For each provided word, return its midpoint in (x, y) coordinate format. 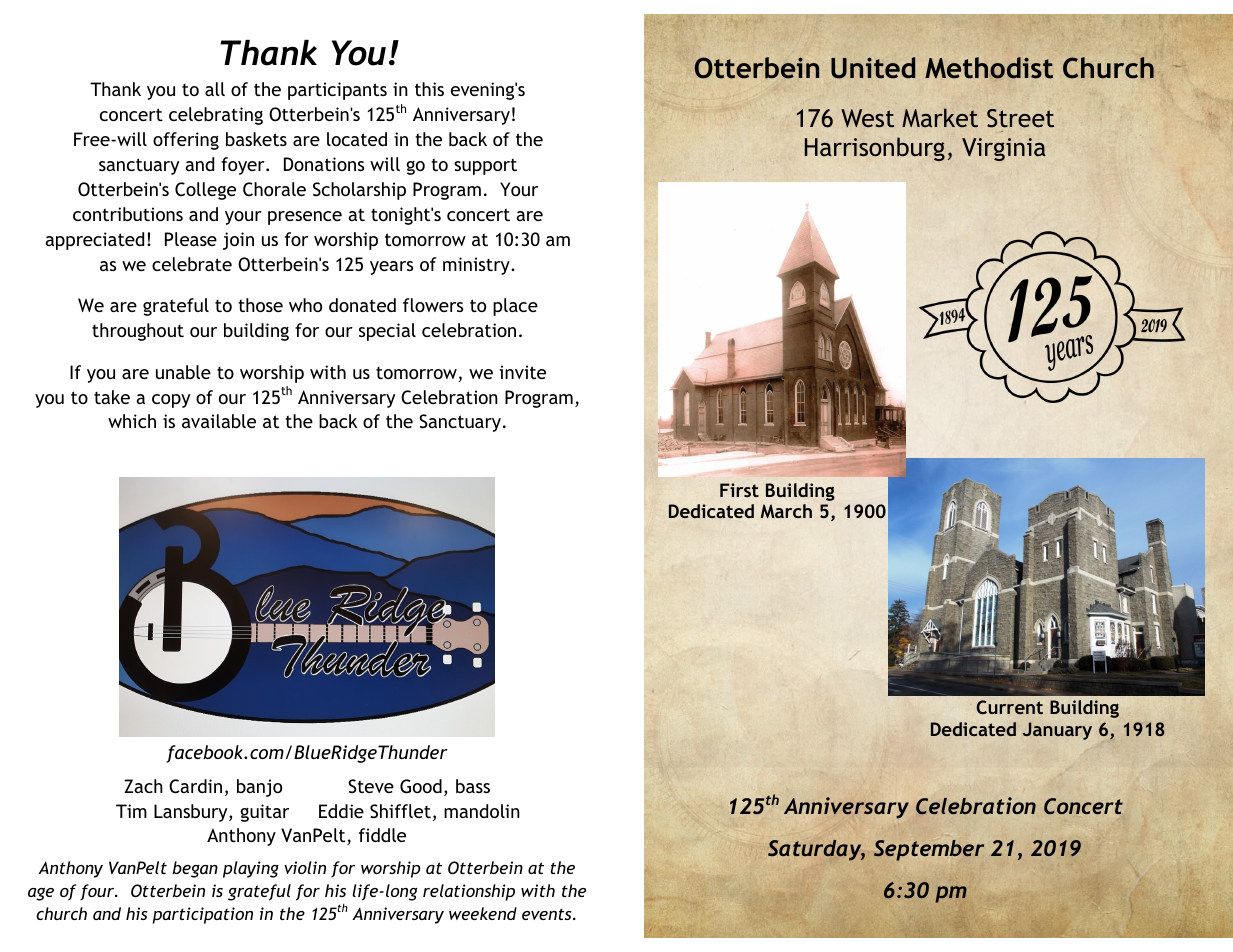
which (132, 421)
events (548, 914)
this (429, 89)
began (195, 869)
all (215, 89)
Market (940, 117)
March (786, 511)
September (929, 850)
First (739, 490)
